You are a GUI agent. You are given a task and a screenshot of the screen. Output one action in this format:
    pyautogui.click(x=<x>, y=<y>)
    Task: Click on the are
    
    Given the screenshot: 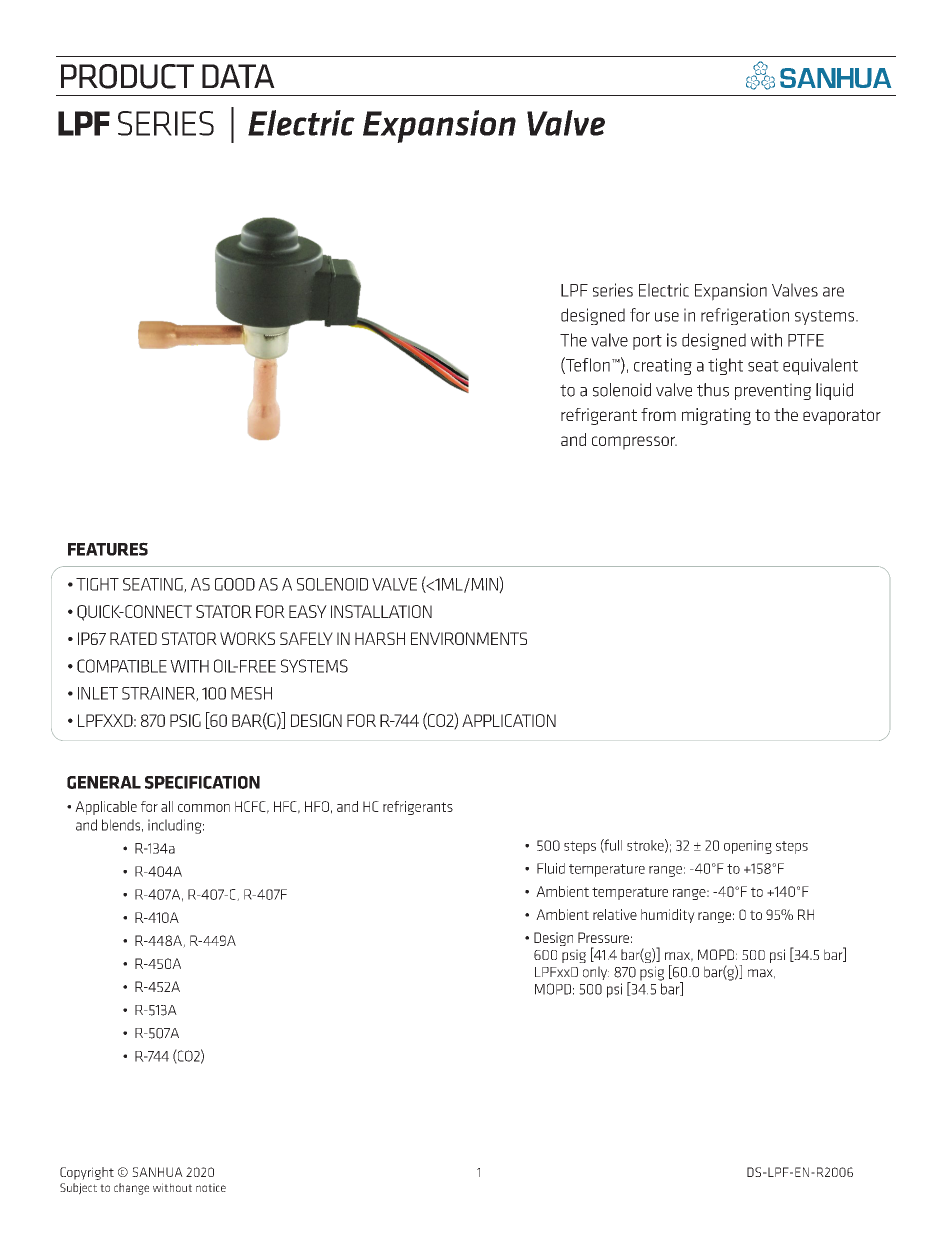 What is the action you would take?
    pyautogui.click(x=833, y=292)
